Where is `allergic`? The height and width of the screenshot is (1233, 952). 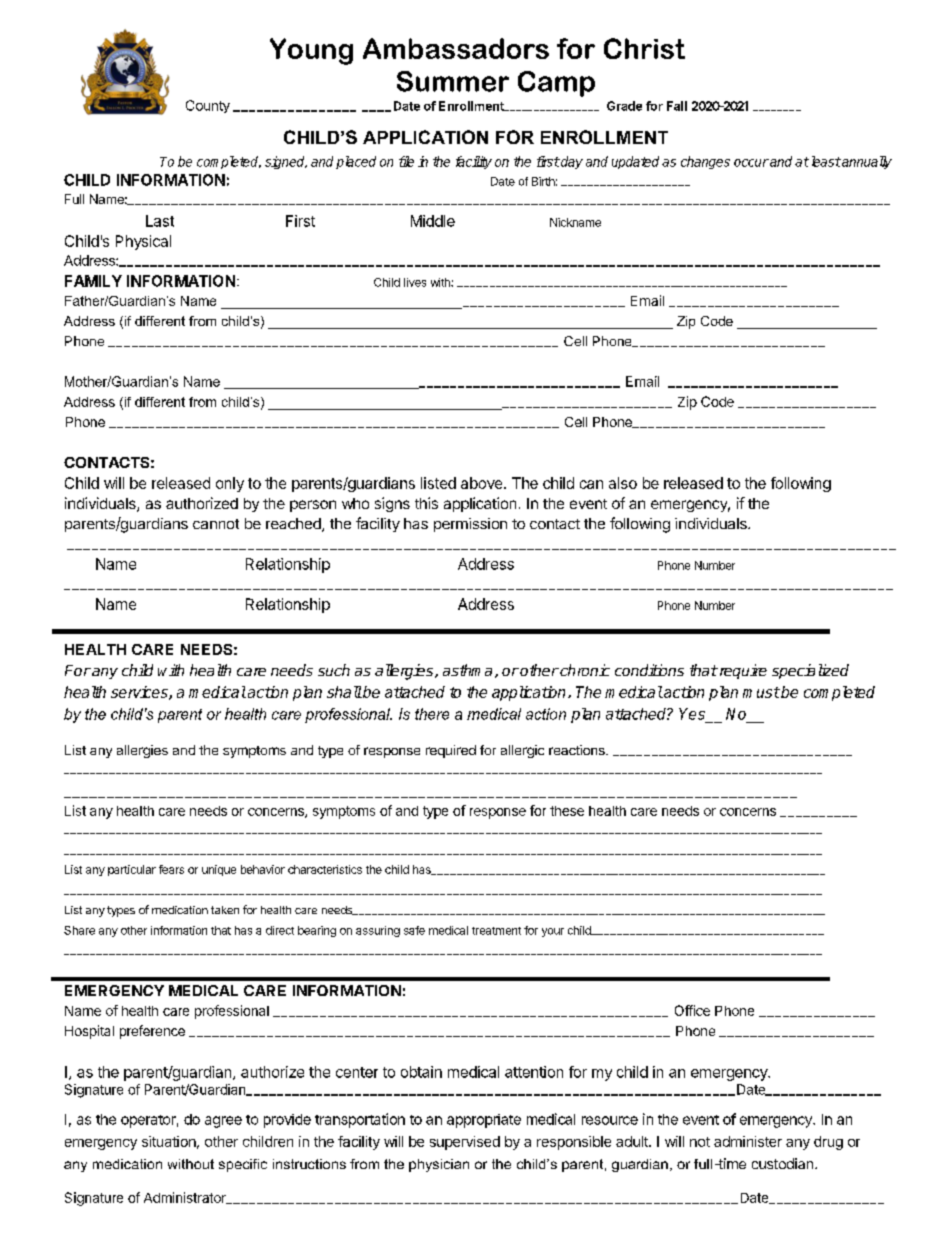
allergic is located at coordinates (522, 751).
